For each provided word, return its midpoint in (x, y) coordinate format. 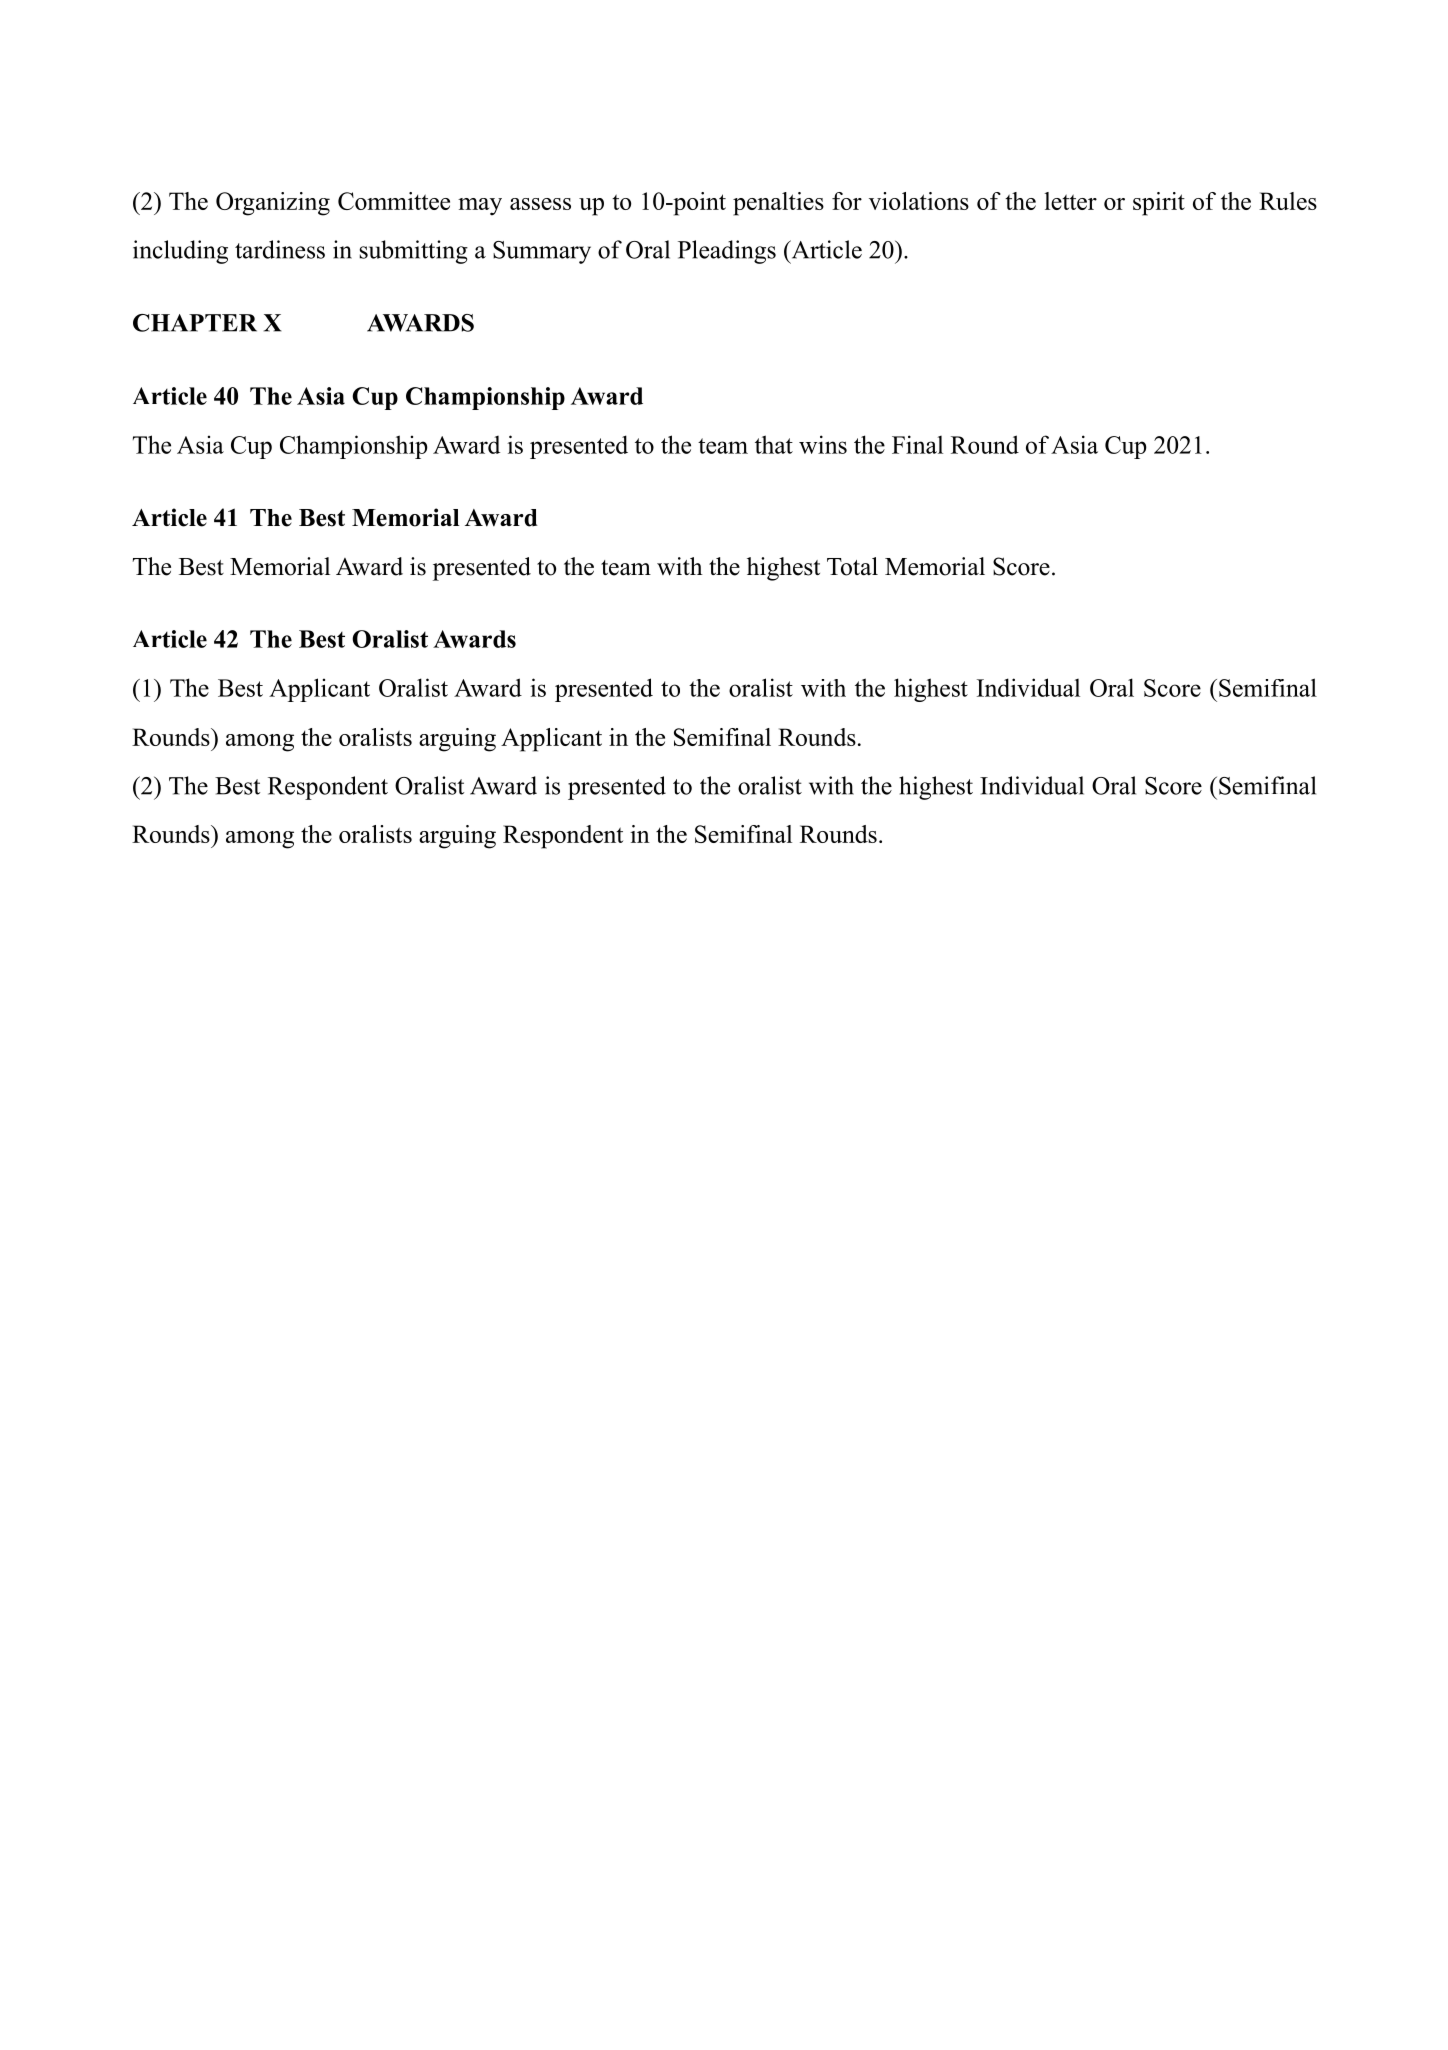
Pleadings (727, 252)
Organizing (273, 204)
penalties (778, 204)
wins (823, 444)
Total (852, 566)
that (774, 444)
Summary (542, 252)
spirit (1159, 204)
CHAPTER (195, 323)
